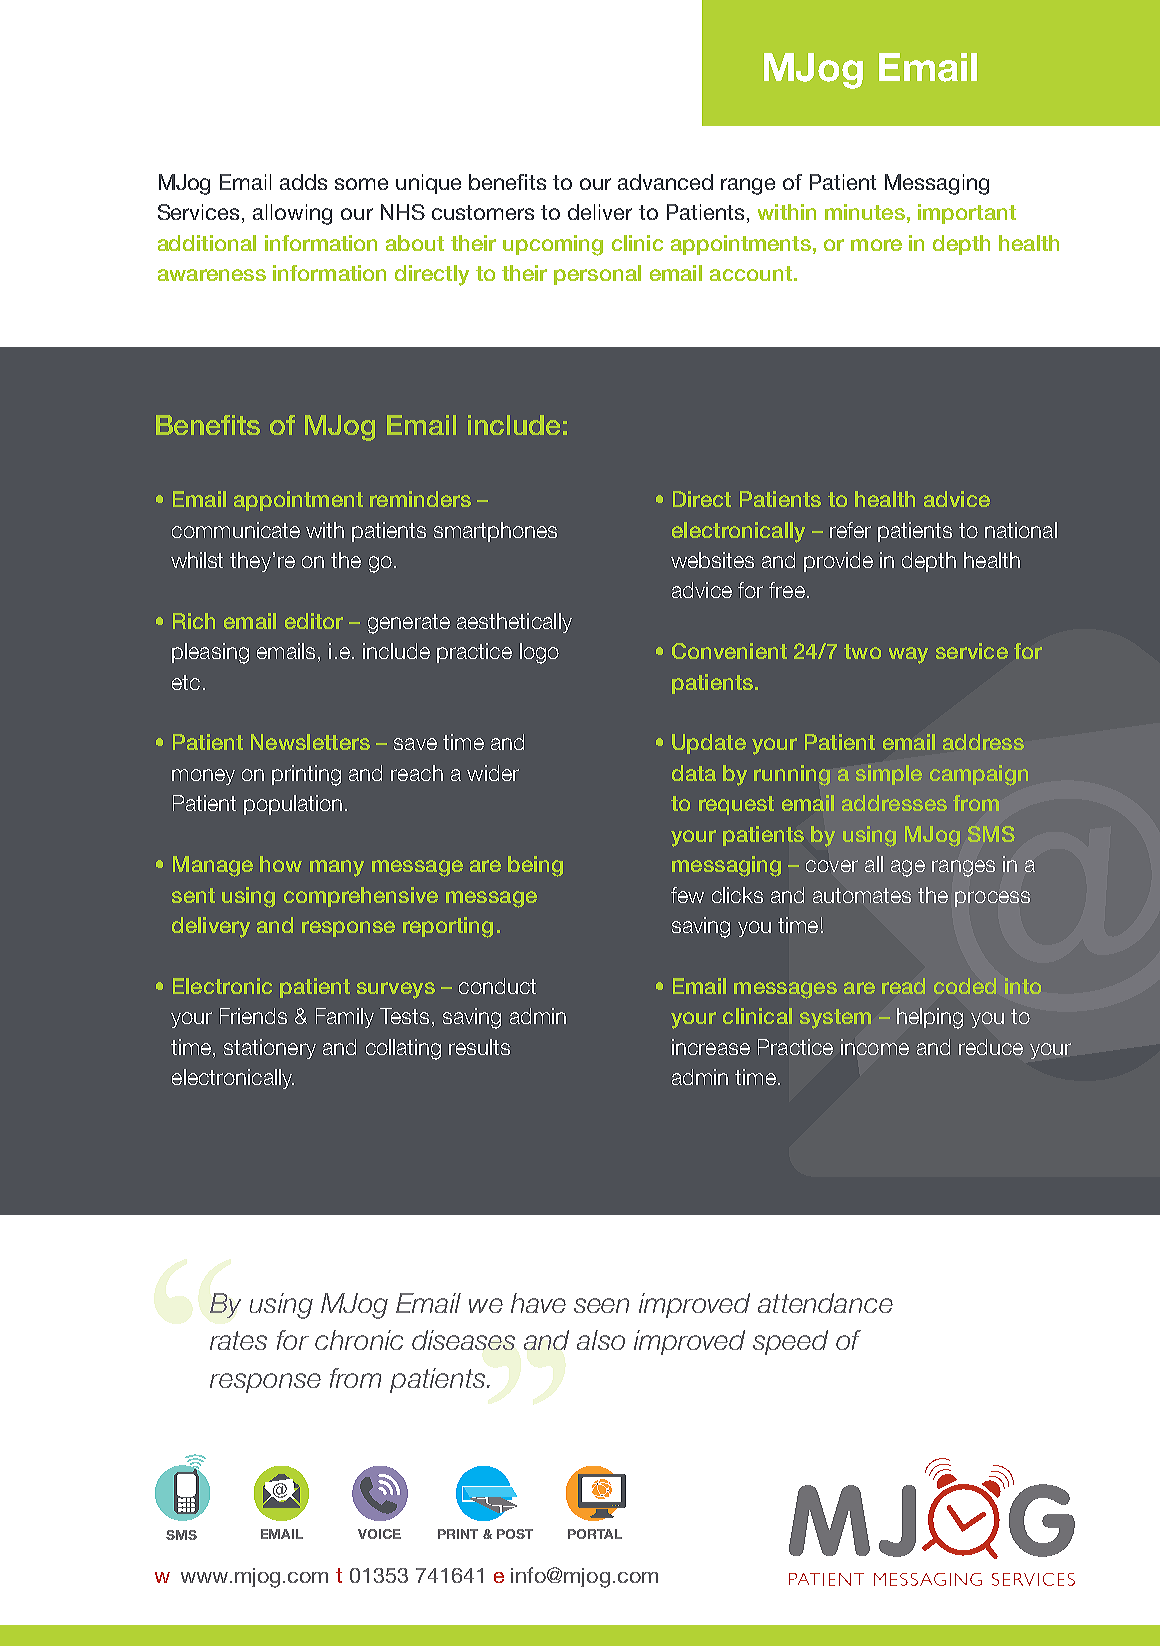 The image size is (1160, 1646). I want to click on conduct, so click(497, 986).
